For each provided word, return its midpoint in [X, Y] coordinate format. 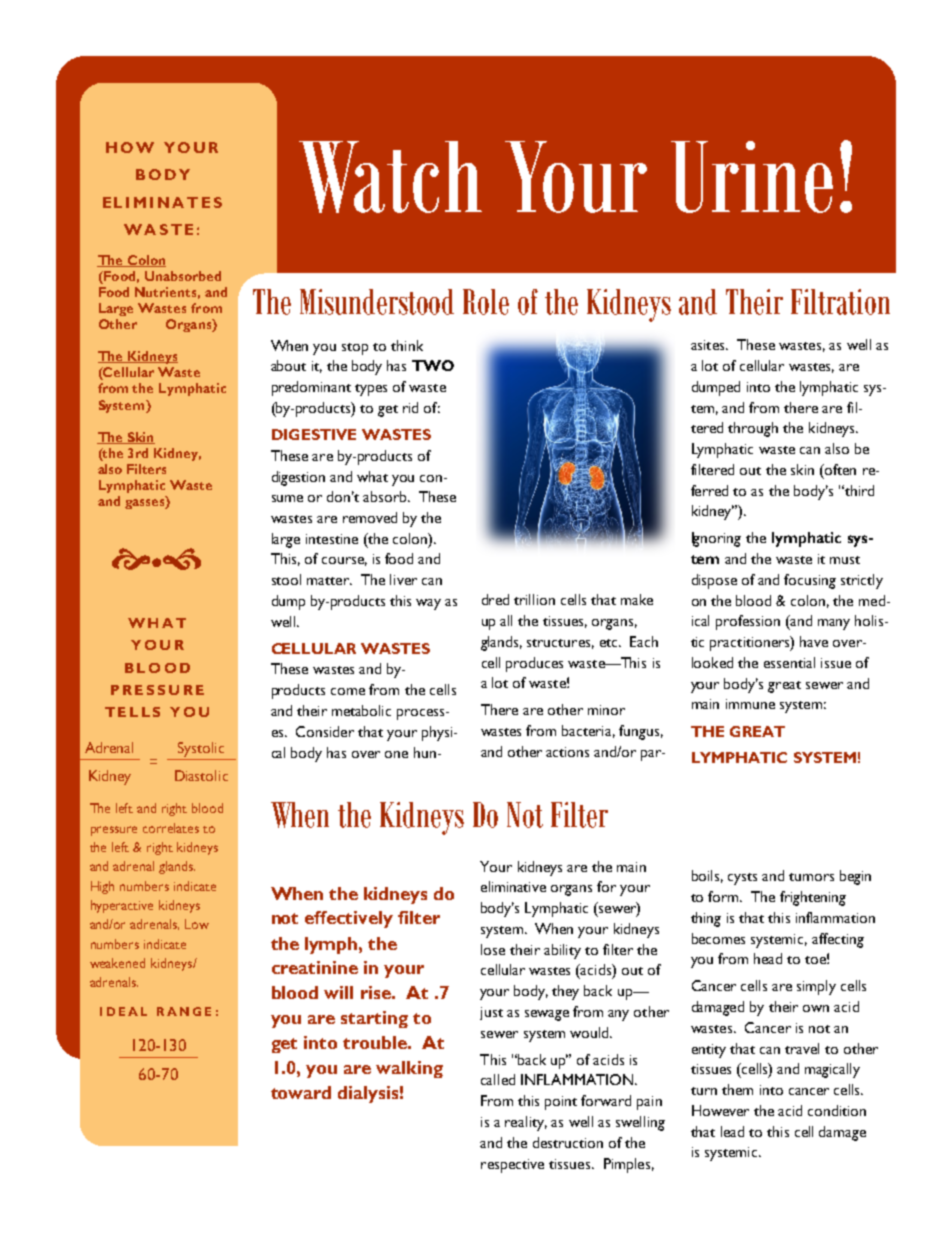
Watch [390, 177]
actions [567, 752]
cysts [742, 879]
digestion [298, 478]
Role [486, 302]
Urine [752, 177]
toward [301, 1092]
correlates [171, 828]
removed [370, 517]
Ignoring [716, 539]
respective [512, 1166]
